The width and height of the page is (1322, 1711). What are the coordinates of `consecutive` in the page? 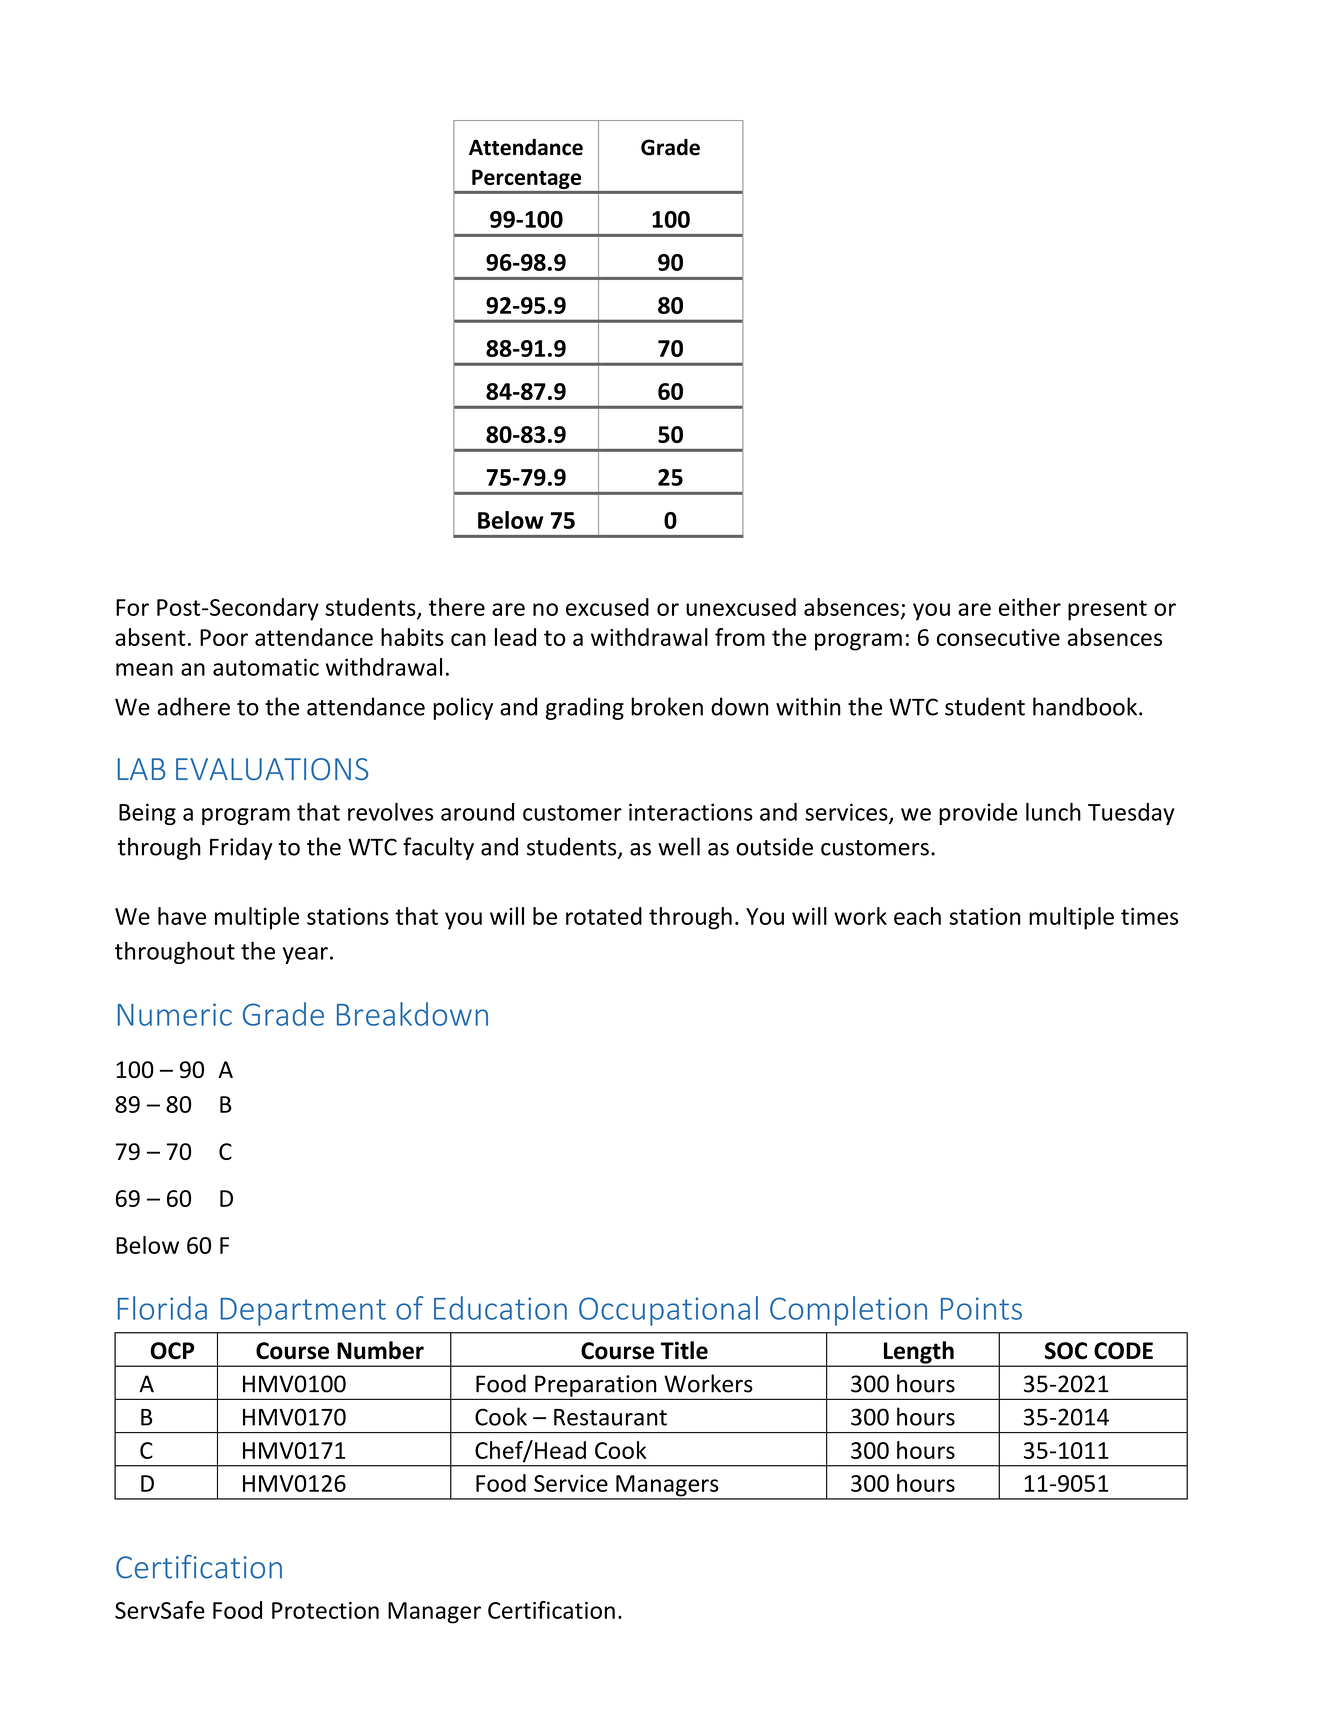 It's located at (998, 637).
